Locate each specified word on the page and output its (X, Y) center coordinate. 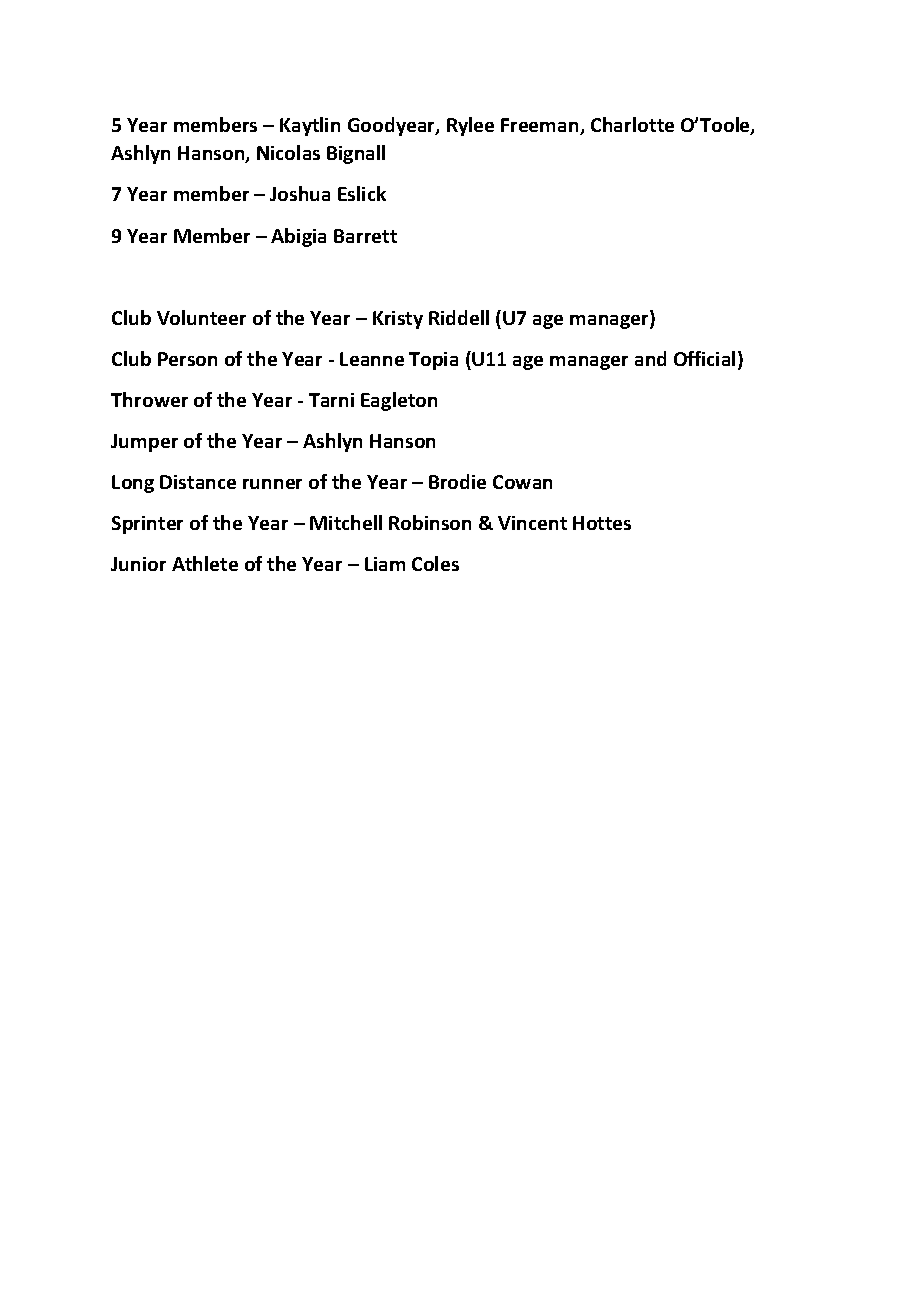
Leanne (372, 359)
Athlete (205, 563)
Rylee (470, 126)
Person (187, 359)
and (650, 358)
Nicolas (288, 152)
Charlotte (632, 124)
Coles (435, 563)
